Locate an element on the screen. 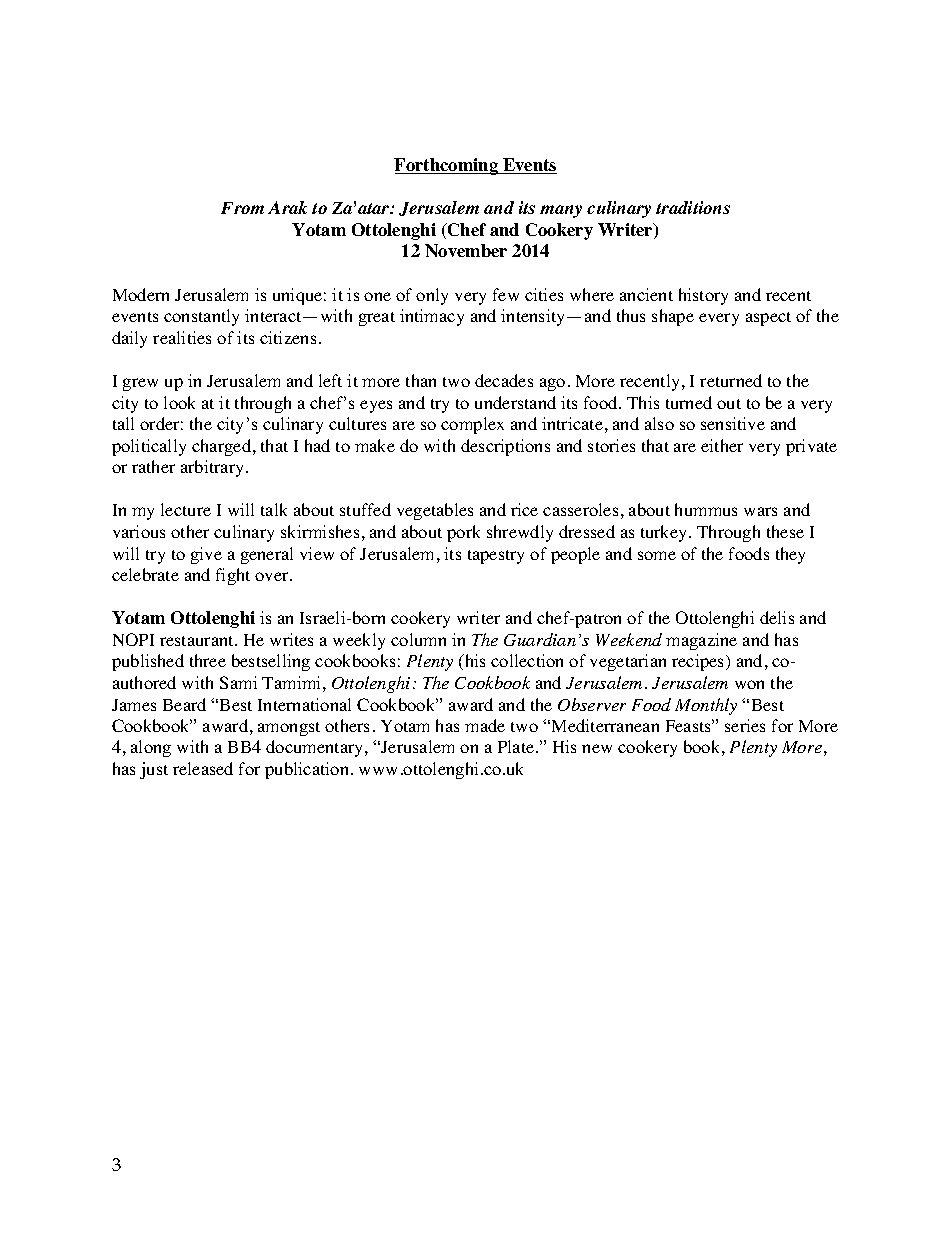  From is located at coordinates (242, 208).
